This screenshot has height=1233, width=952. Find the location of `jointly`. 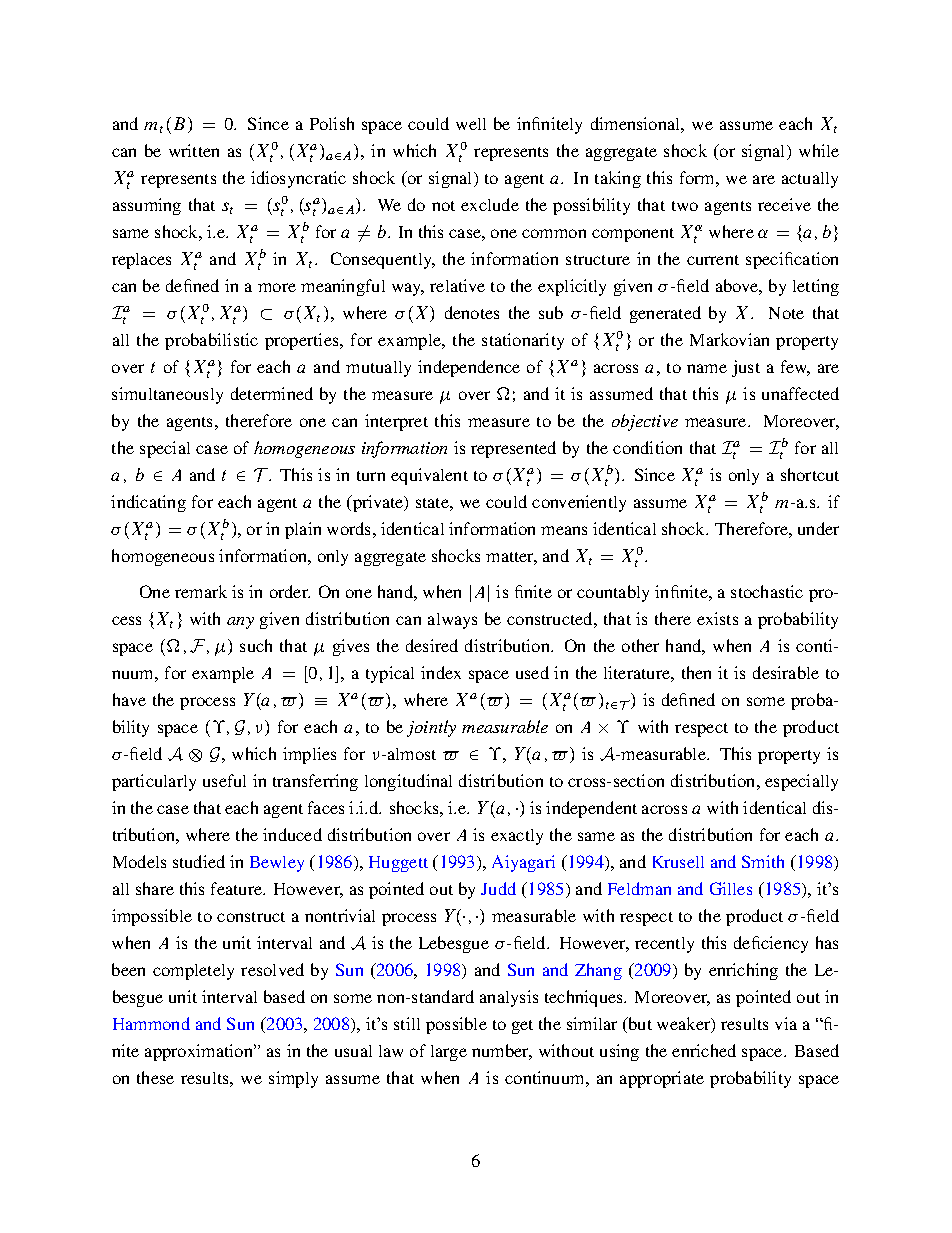

jointly is located at coordinates (431, 728).
